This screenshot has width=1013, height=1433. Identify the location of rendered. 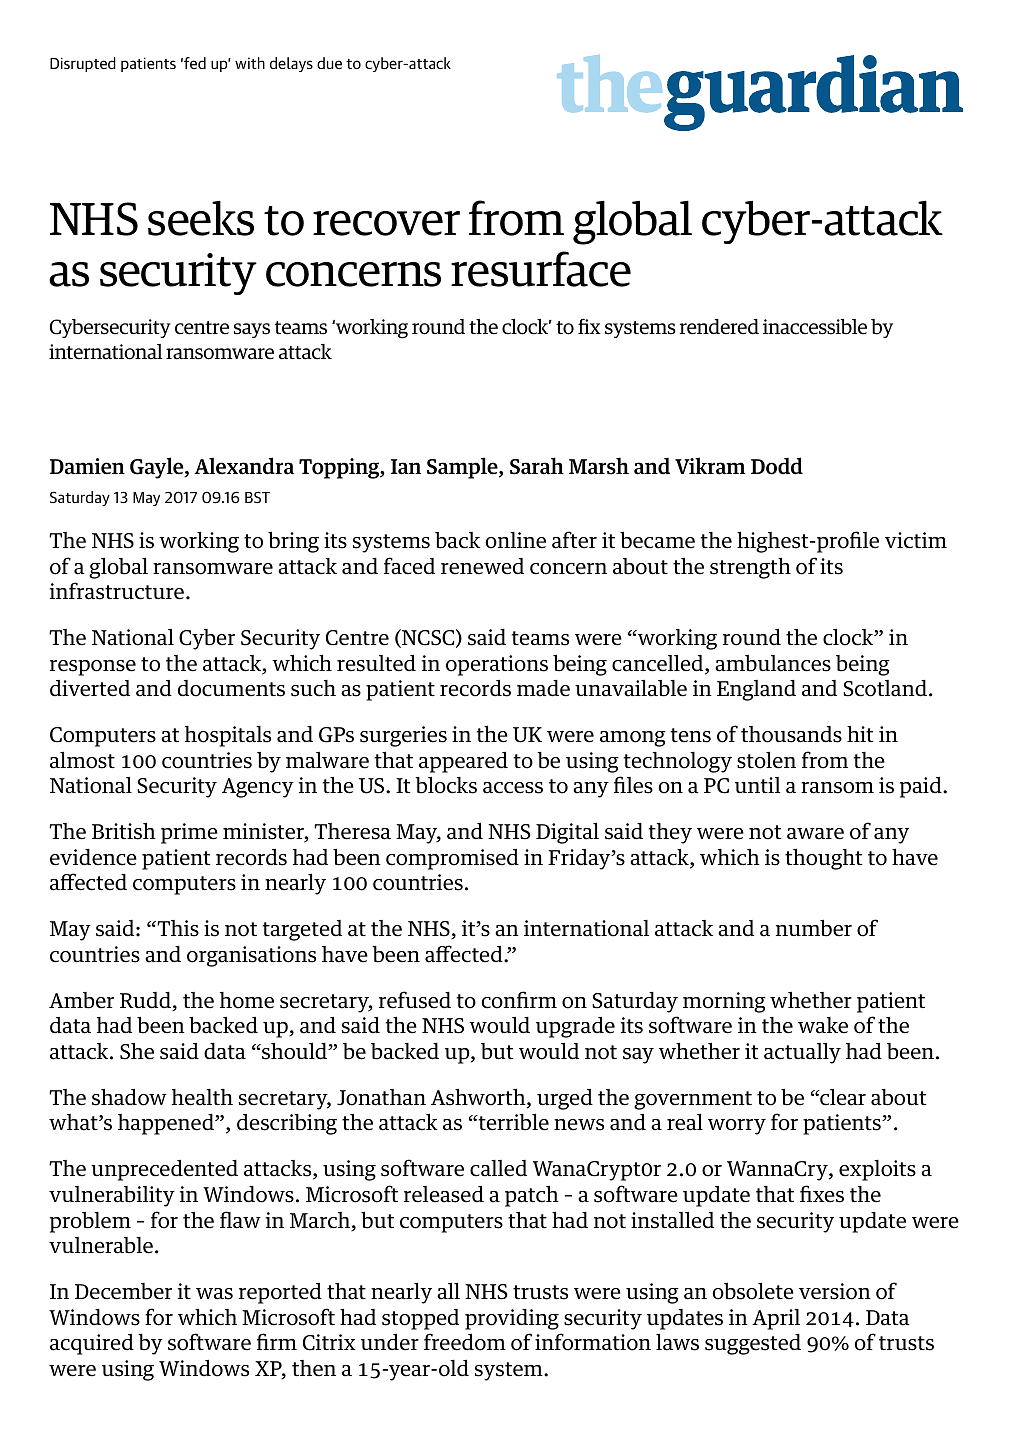
(719, 327).
